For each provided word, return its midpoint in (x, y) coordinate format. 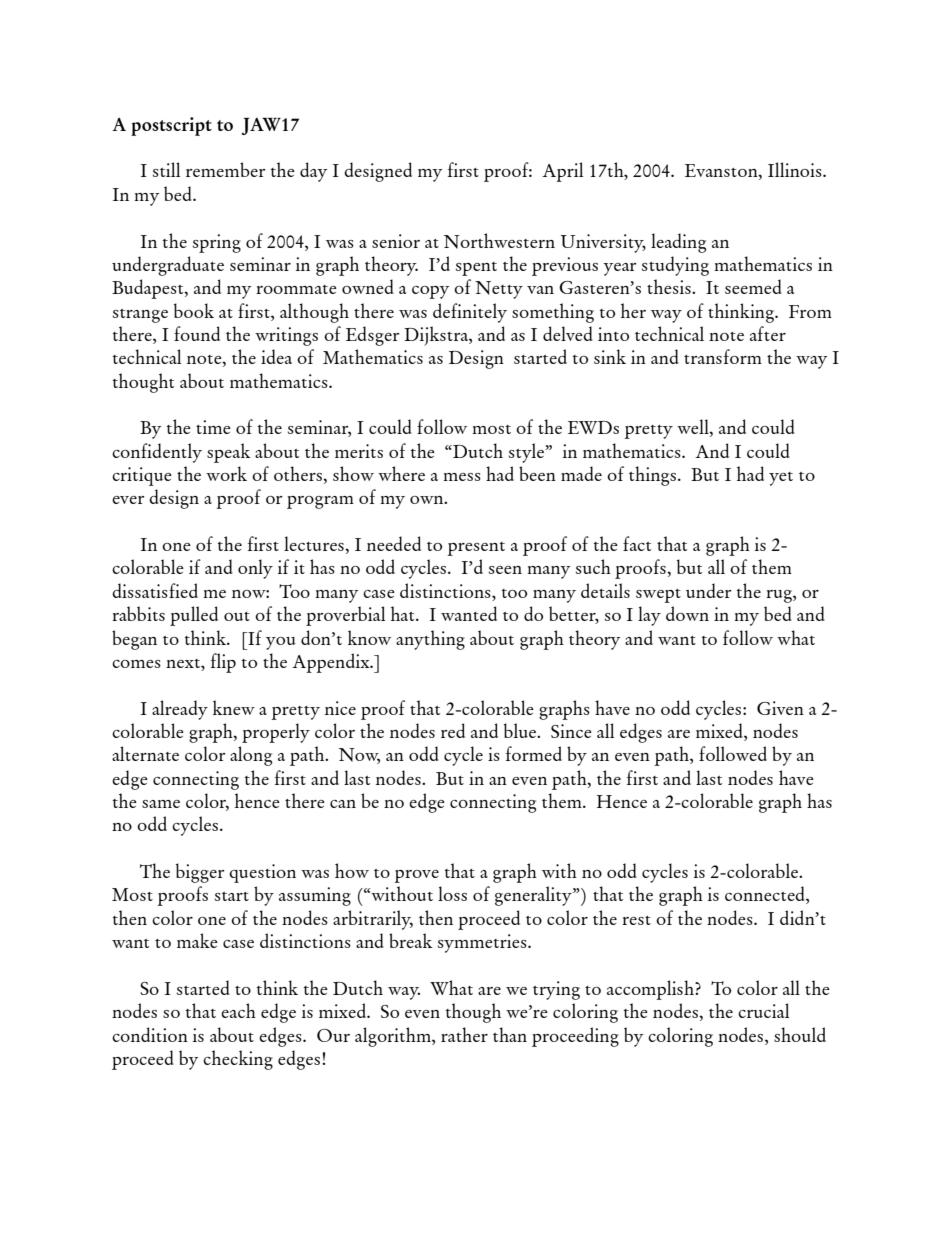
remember (226, 169)
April (562, 172)
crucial (763, 1010)
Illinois (796, 169)
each (238, 1010)
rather (464, 1034)
